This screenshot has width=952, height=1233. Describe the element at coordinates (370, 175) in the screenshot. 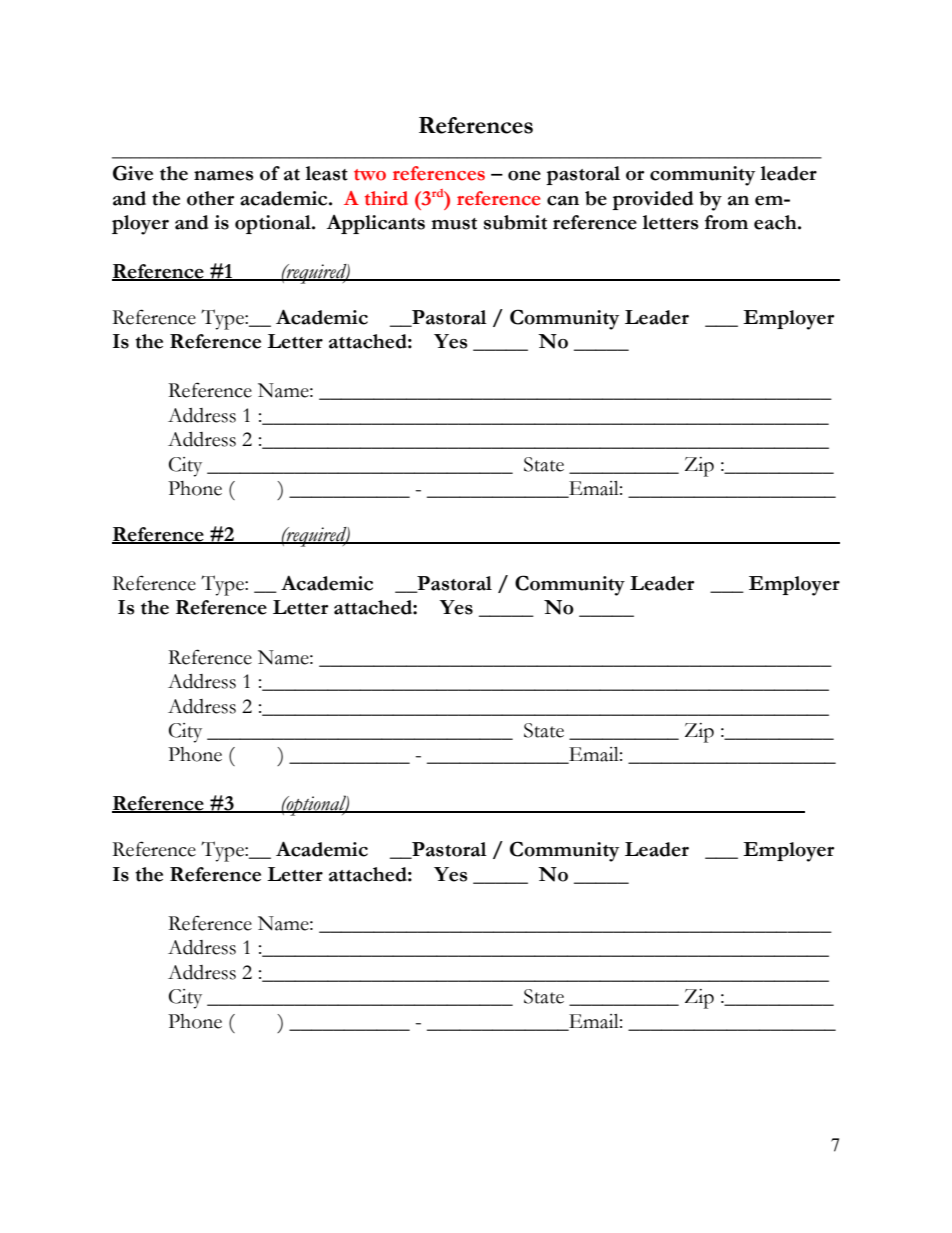

I see `two` at that location.
